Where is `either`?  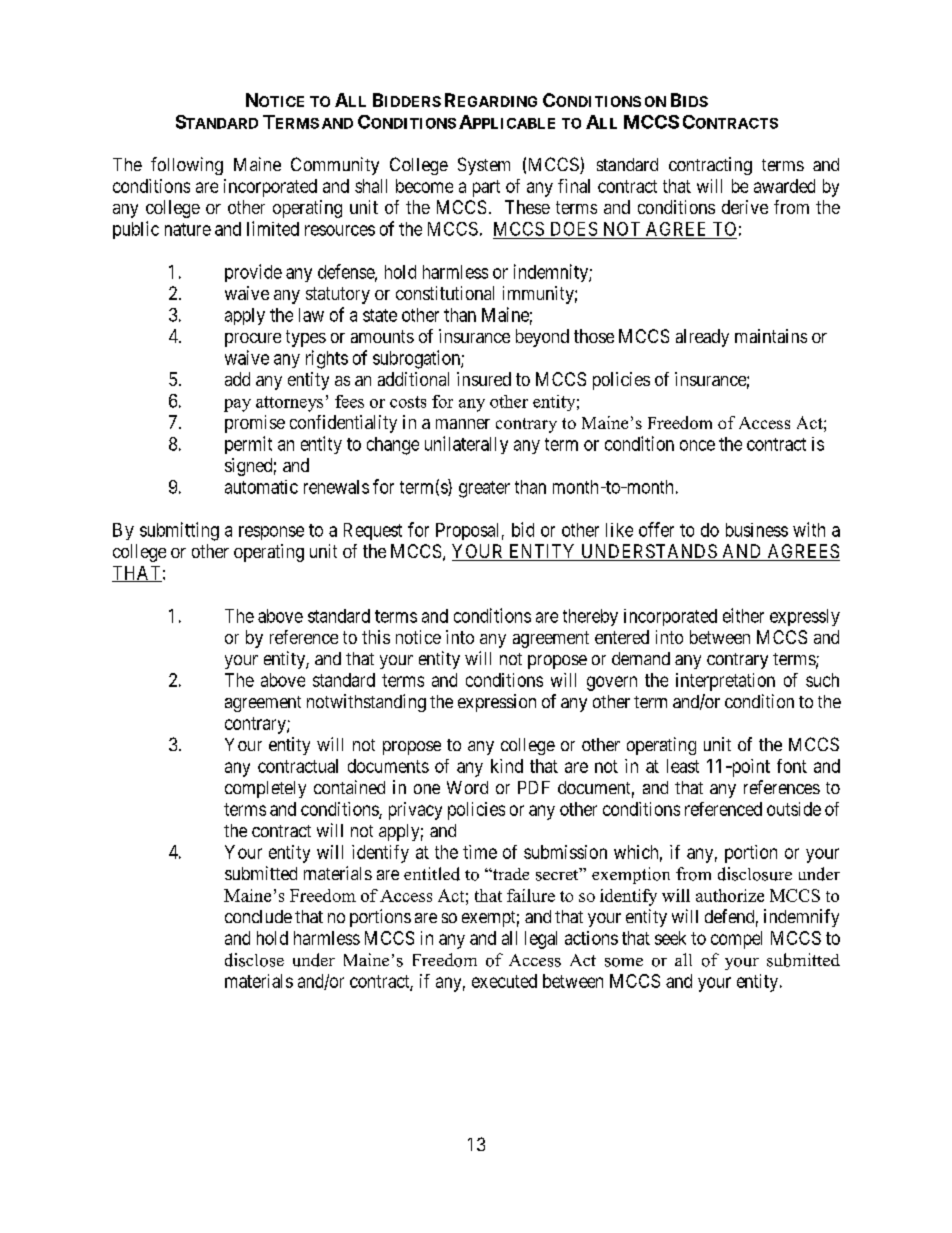
either is located at coordinates (743, 615).
